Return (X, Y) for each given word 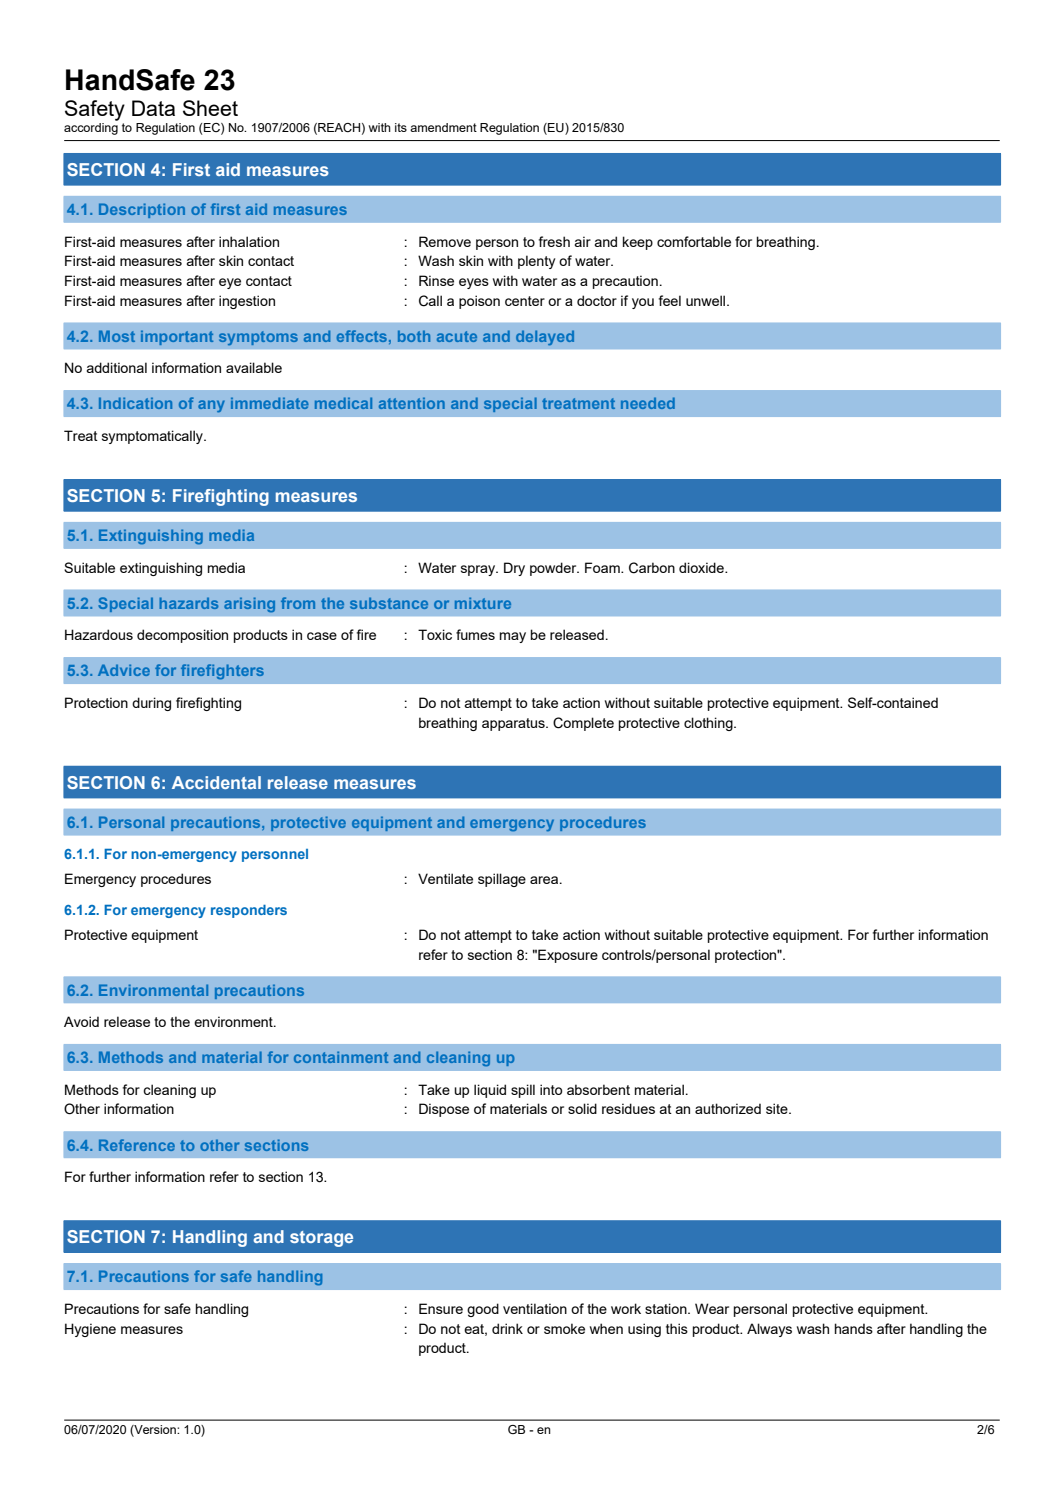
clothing (709, 724)
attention (412, 403)
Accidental (216, 782)
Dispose (444, 1110)
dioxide (702, 567)
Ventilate (445, 878)
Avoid (81, 1021)
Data (153, 108)
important (177, 337)
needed (648, 403)
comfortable (694, 241)
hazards (188, 603)
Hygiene (90, 1330)
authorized (728, 1108)
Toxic (435, 634)
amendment (443, 127)
